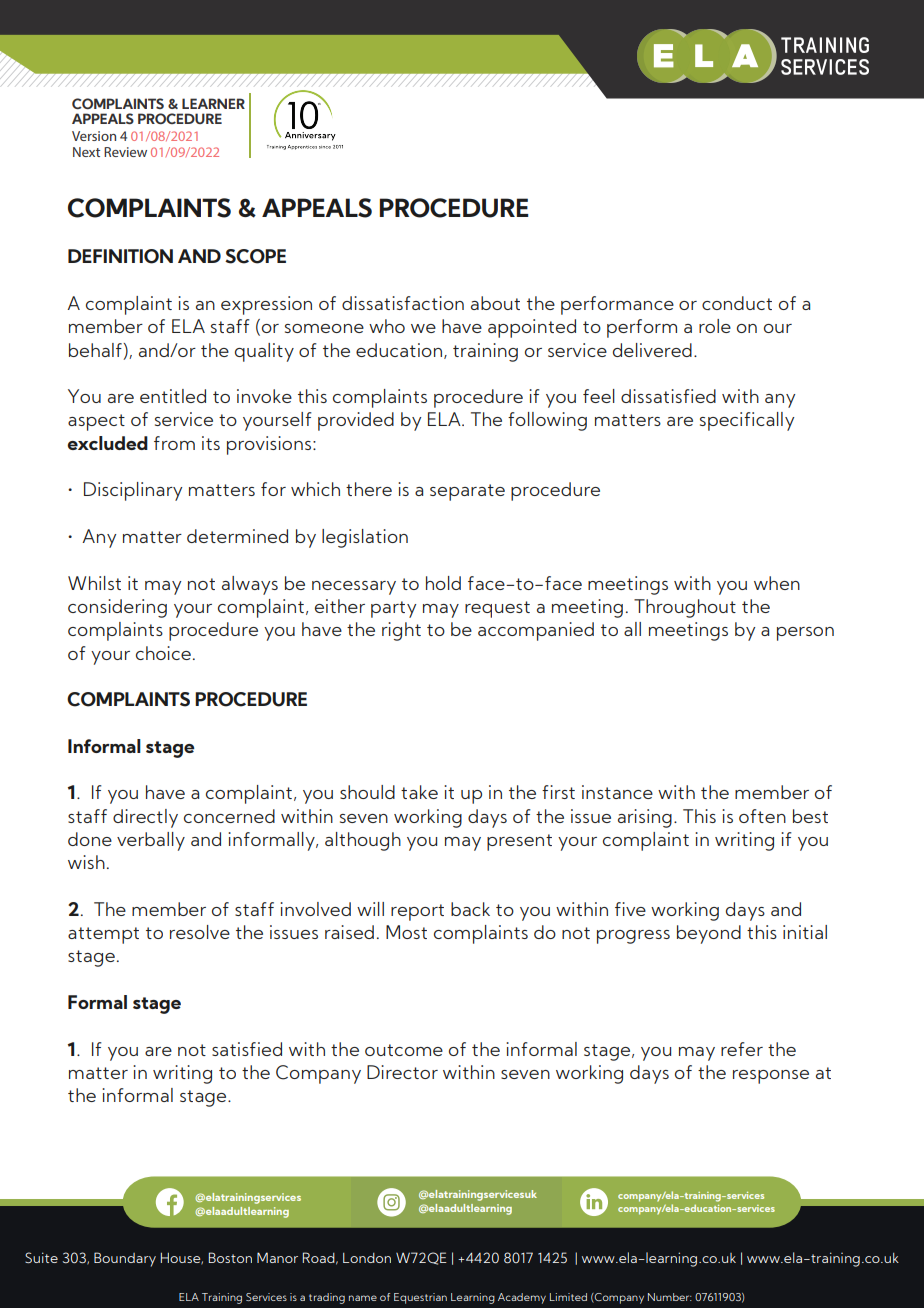 This page has width=924, height=1308. I want to click on aspect, so click(96, 422).
